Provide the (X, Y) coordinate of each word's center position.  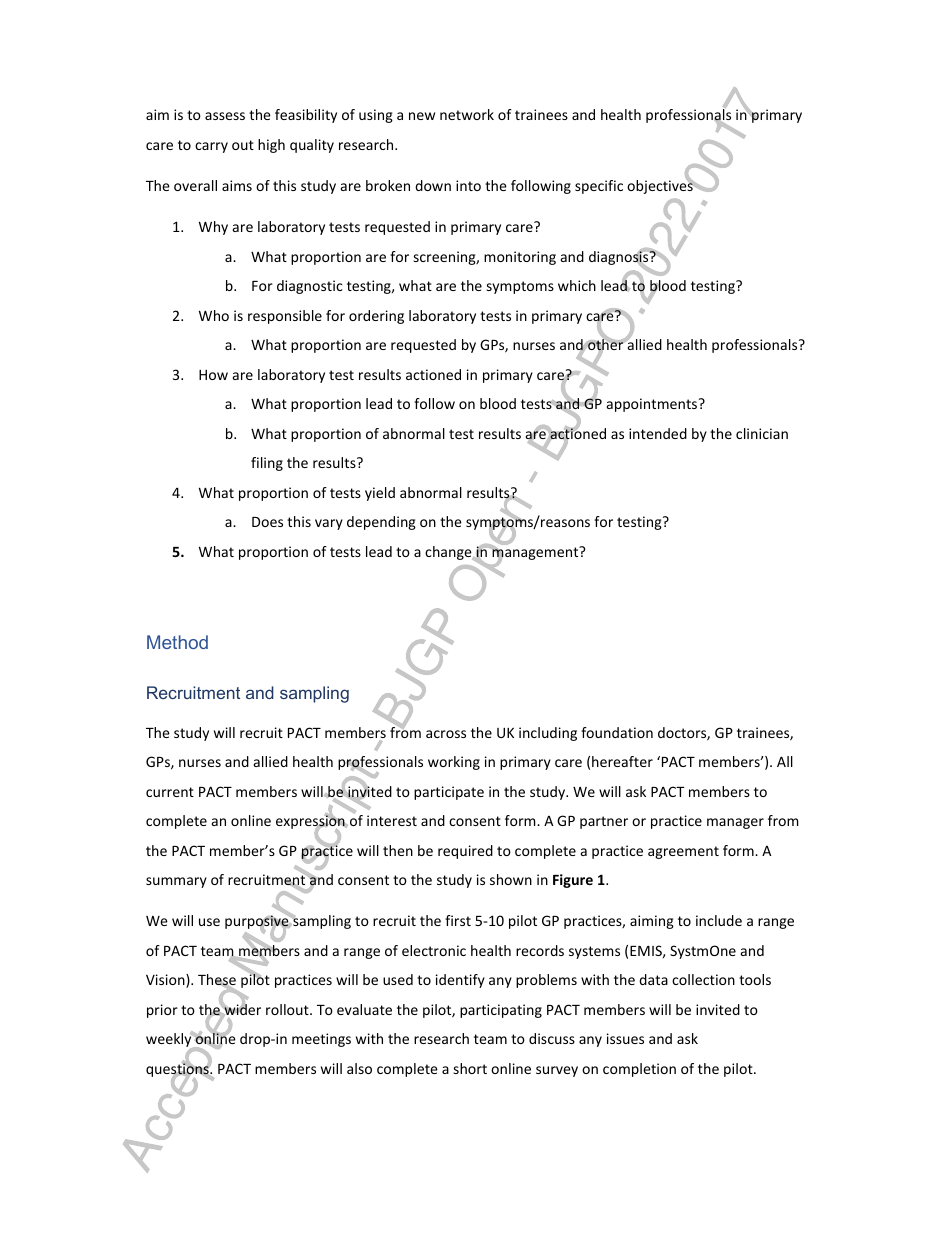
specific (599, 187)
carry (211, 147)
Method (177, 642)
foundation (617, 732)
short (470, 1068)
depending (381, 523)
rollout (288, 1009)
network (467, 114)
